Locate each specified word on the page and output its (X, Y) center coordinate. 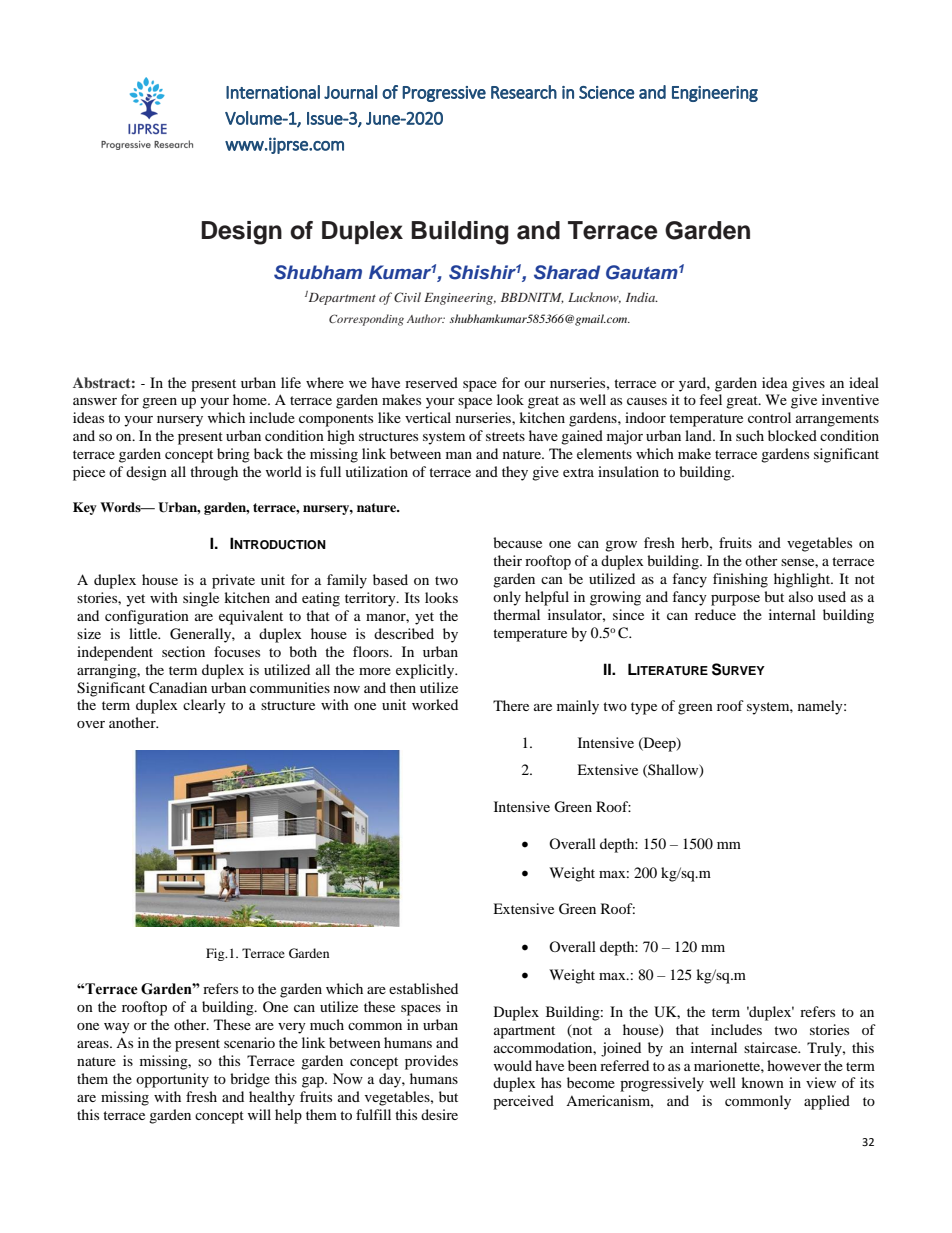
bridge (250, 1080)
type (644, 708)
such (750, 435)
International (273, 92)
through (214, 473)
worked (435, 704)
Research (524, 92)
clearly (204, 706)
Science (607, 92)
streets (505, 436)
